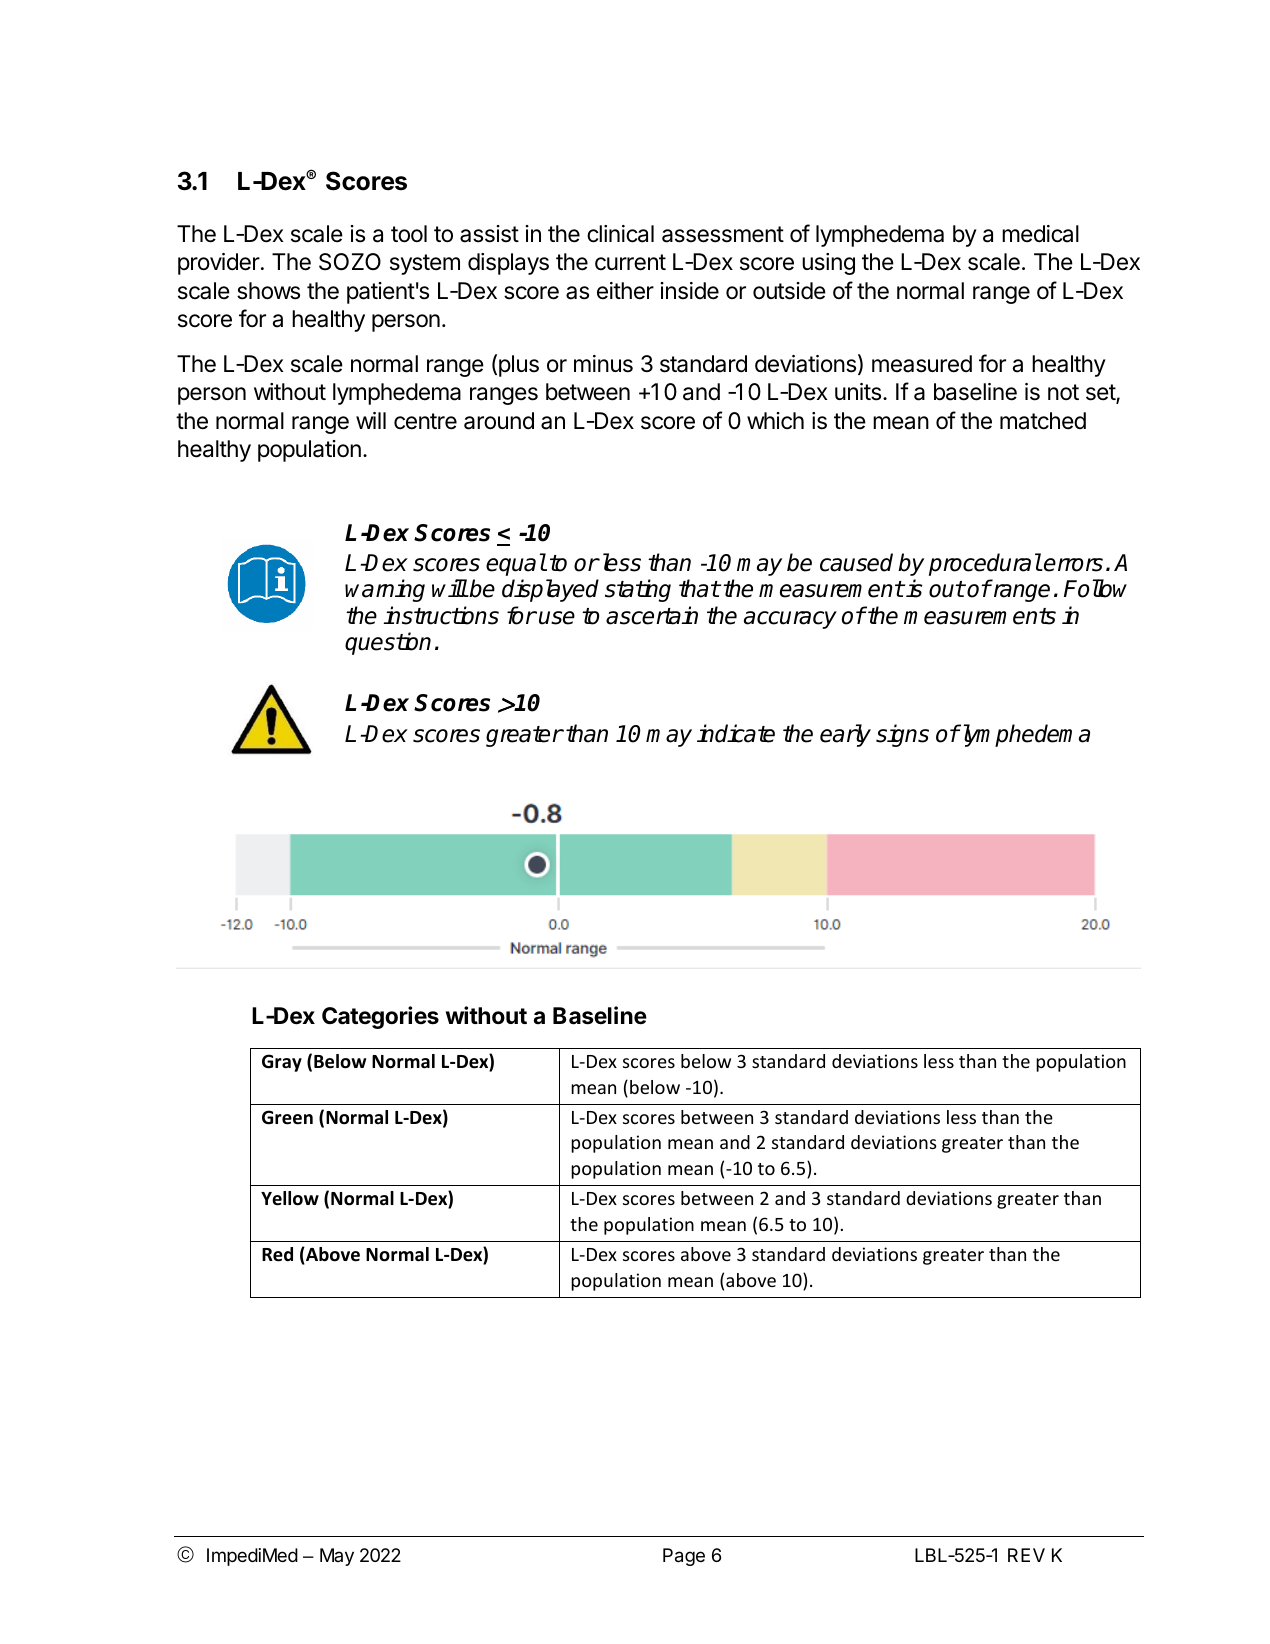  Describe the element at coordinates (1040, 234) in the screenshot. I see `medical` at that location.
